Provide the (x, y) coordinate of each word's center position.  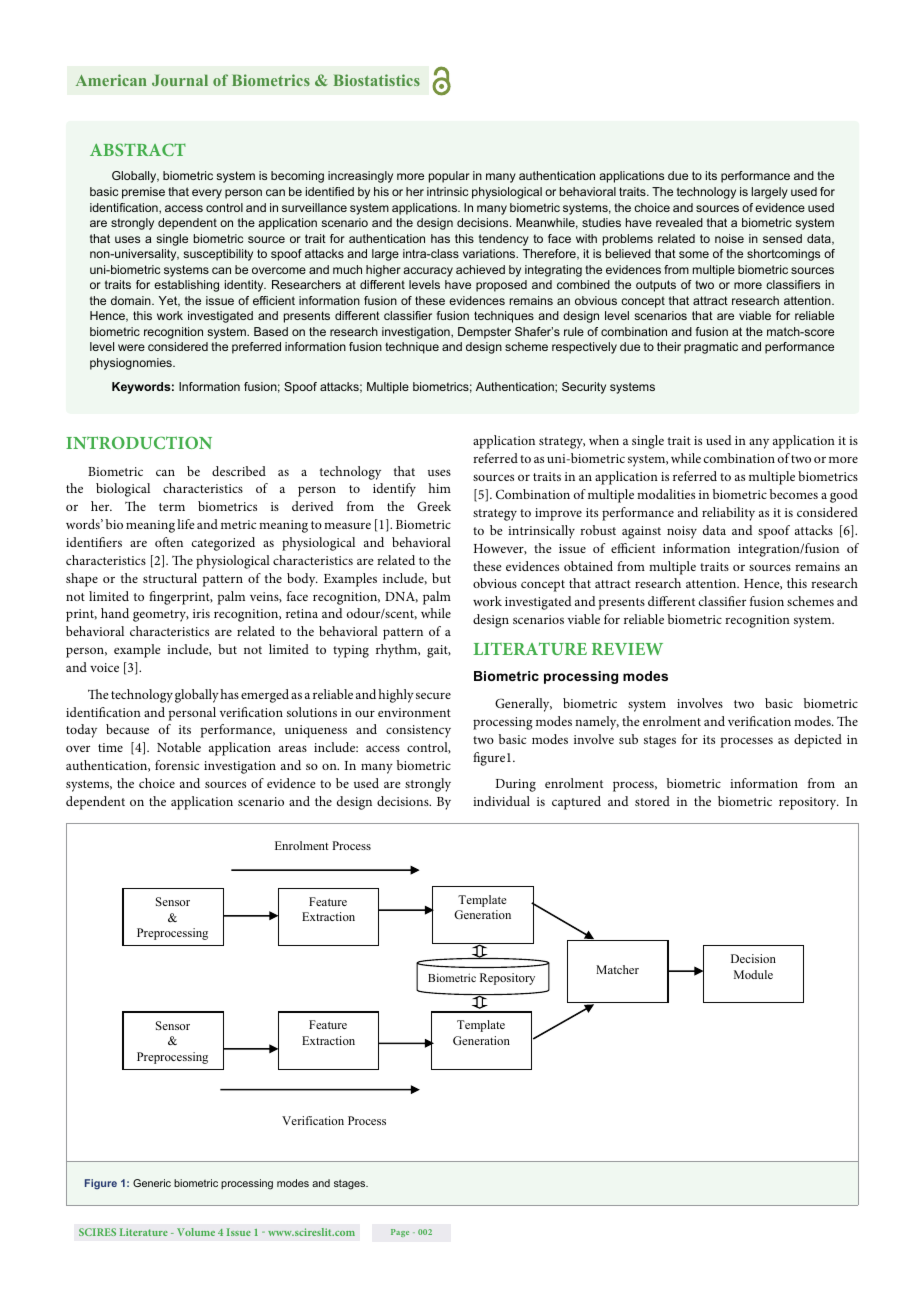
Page (400, 1233)
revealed (679, 222)
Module (753, 974)
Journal (180, 80)
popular (449, 177)
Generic (152, 1183)
